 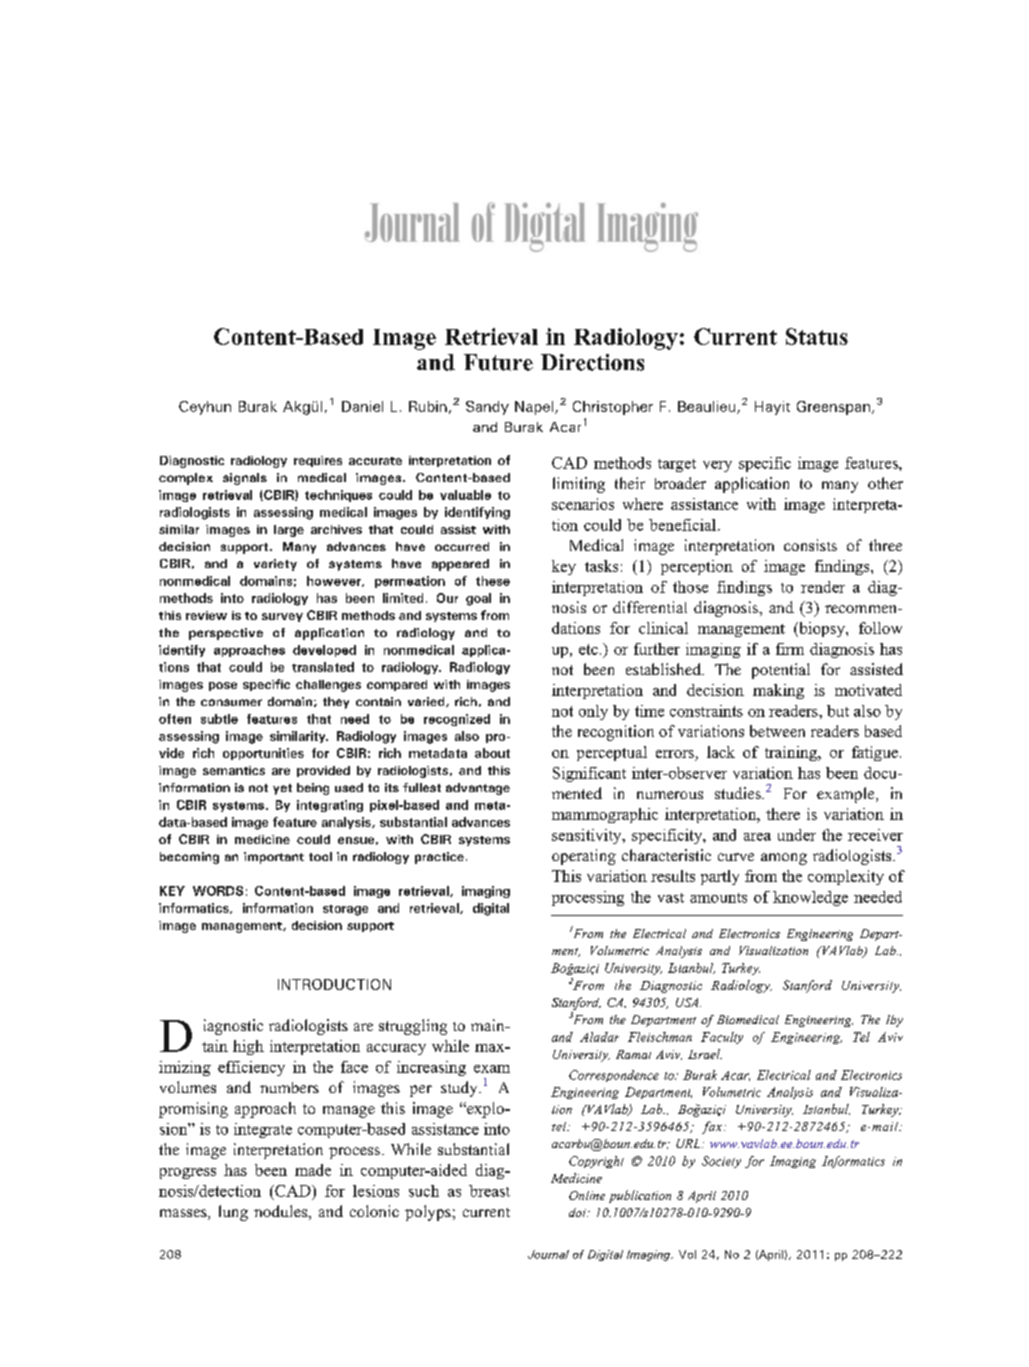 I want to click on Status, so click(x=817, y=336).
